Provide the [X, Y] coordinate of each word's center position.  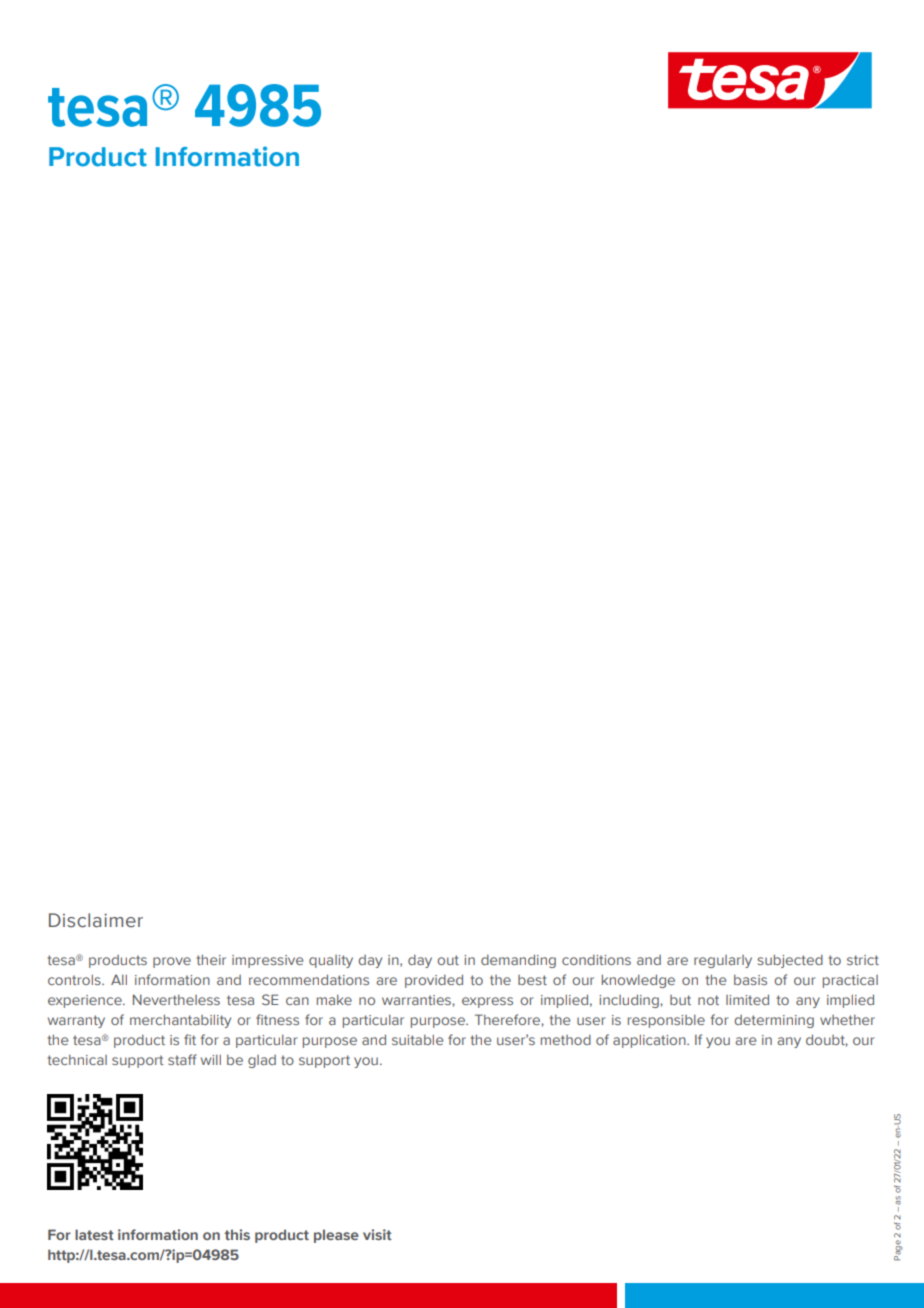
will [211, 1059]
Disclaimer [96, 920]
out [448, 960]
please [336, 1236]
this [237, 1234]
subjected [790, 961]
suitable [417, 1039]
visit [377, 1234]
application [650, 1041]
